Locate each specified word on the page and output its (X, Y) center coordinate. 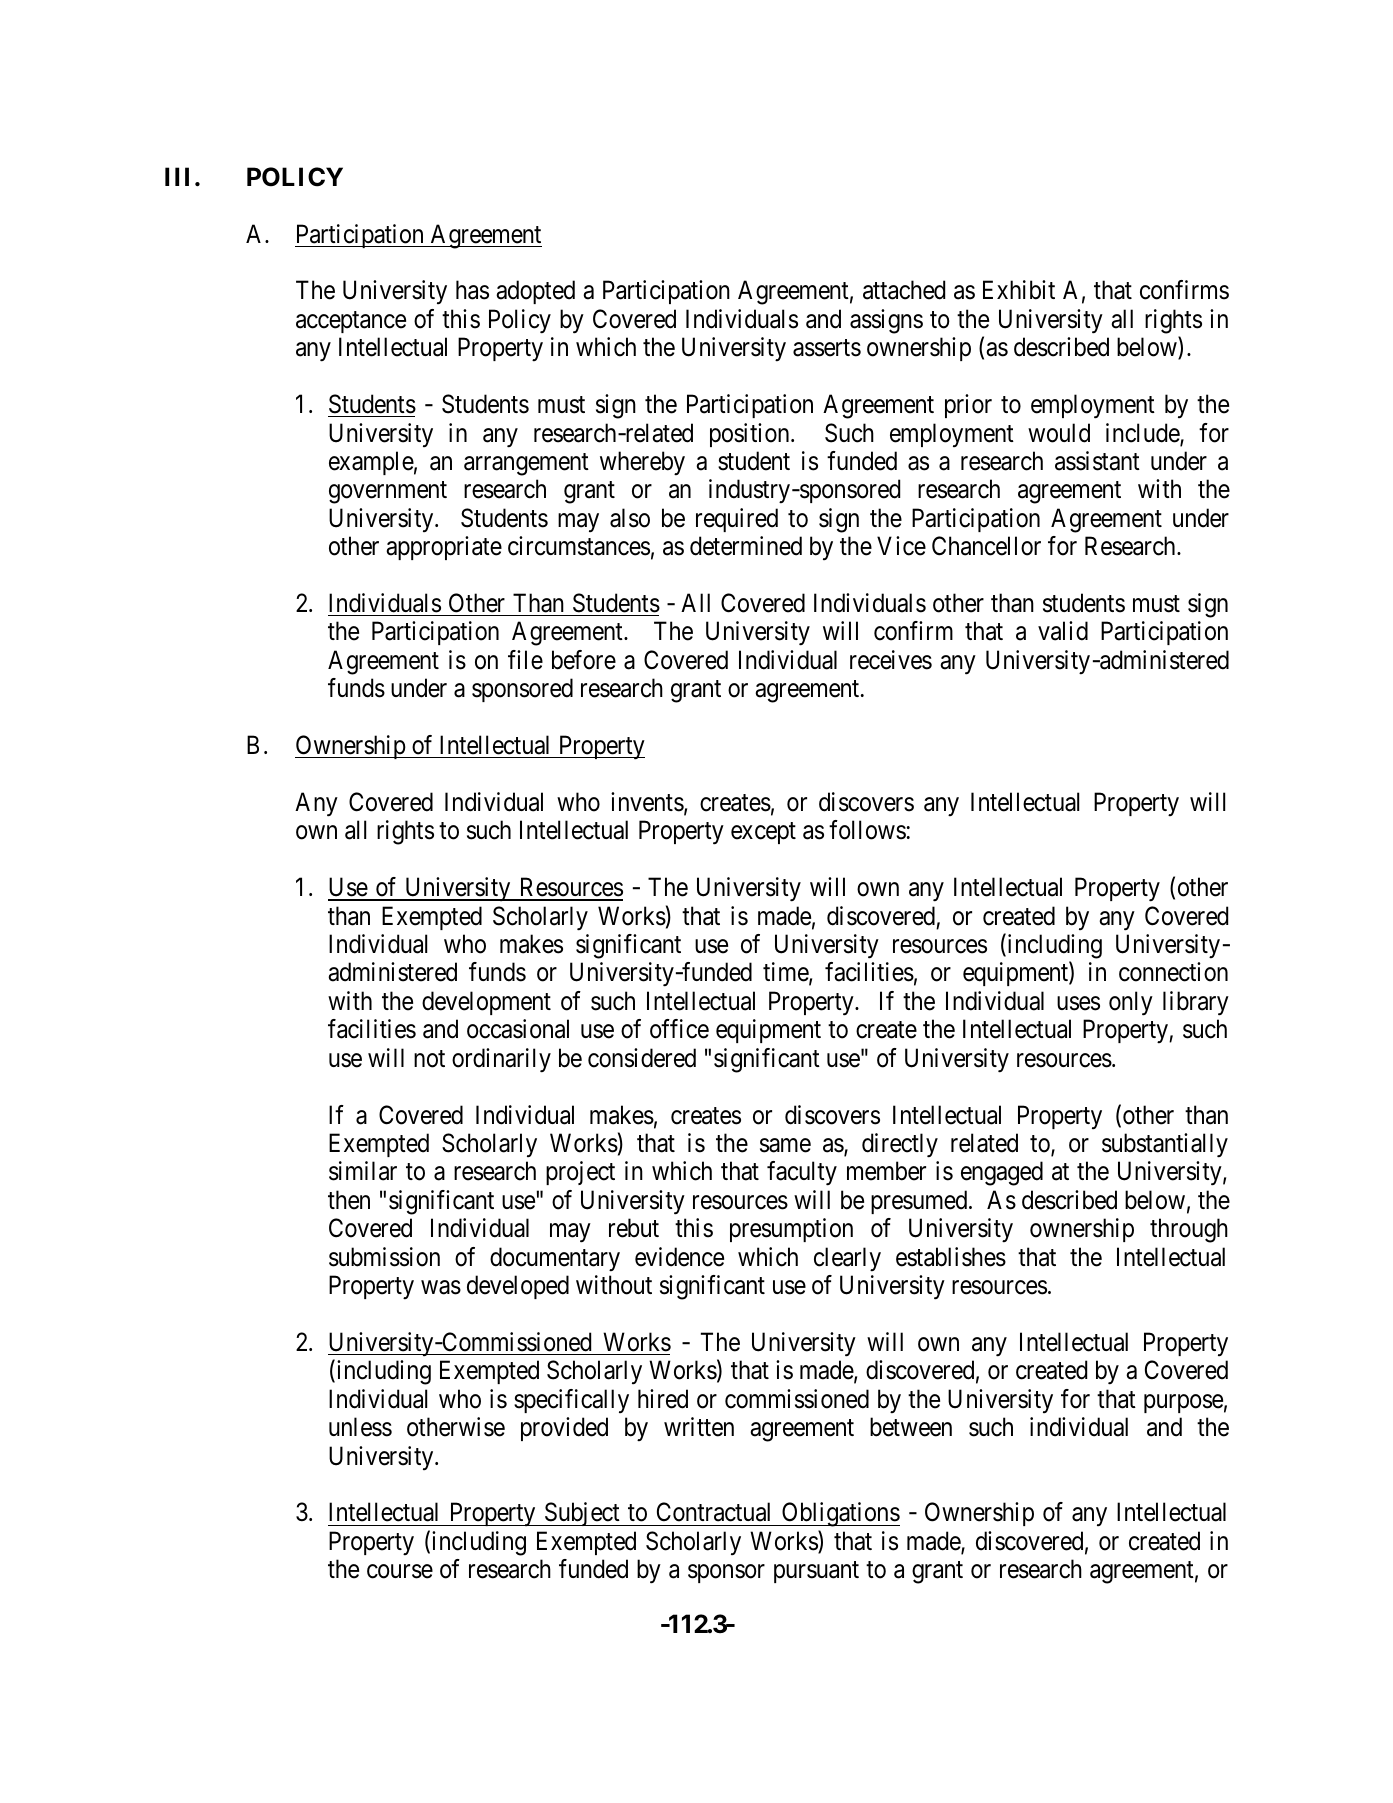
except (763, 833)
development (486, 1003)
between (911, 1427)
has (472, 290)
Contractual (713, 1512)
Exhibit (1019, 290)
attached (904, 290)
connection (1173, 972)
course (400, 1572)
